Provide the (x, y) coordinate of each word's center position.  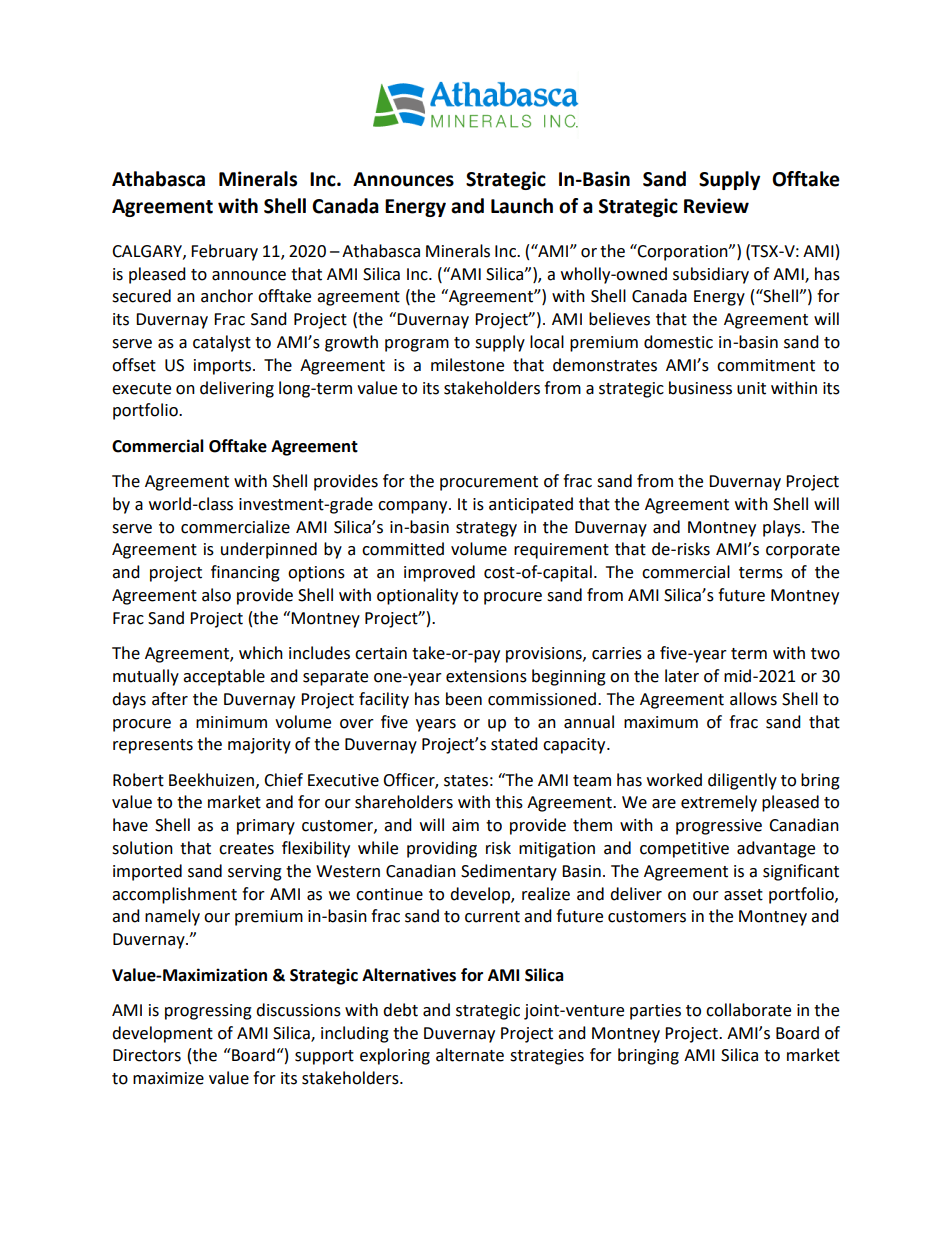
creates (246, 849)
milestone (467, 365)
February (224, 252)
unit (751, 388)
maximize (168, 1078)
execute (141, 389)
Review (716, 206)
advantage (776, 849)
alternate (470, 1055)
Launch (522, 206)
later (682, 676)
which (261, 653)
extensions (486, 676)
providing (442, 849)
